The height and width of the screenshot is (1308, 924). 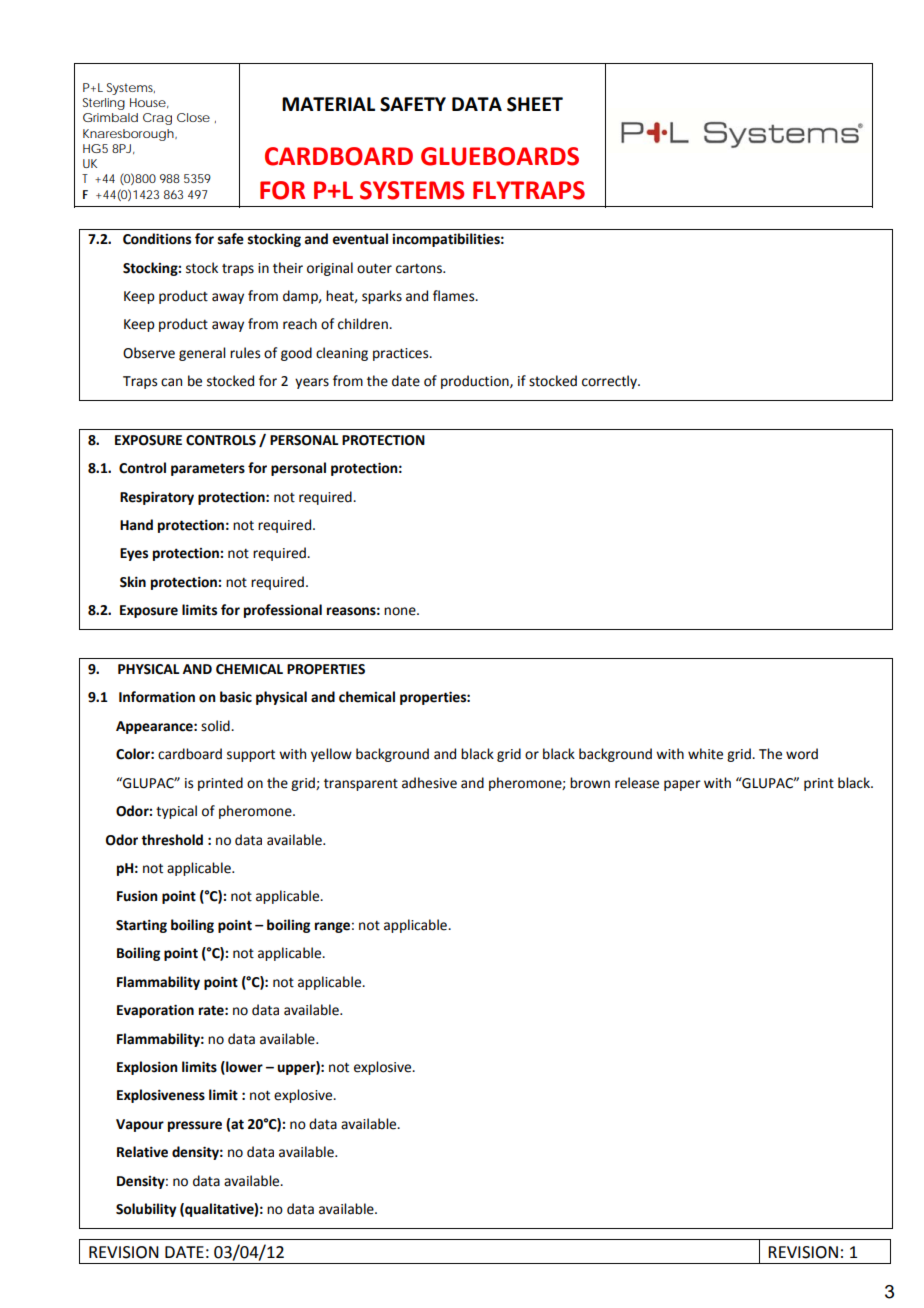 What do you see at coordinates (455, 296) in the screenshot?
I see `flames` at bounding box center [455, 296].
